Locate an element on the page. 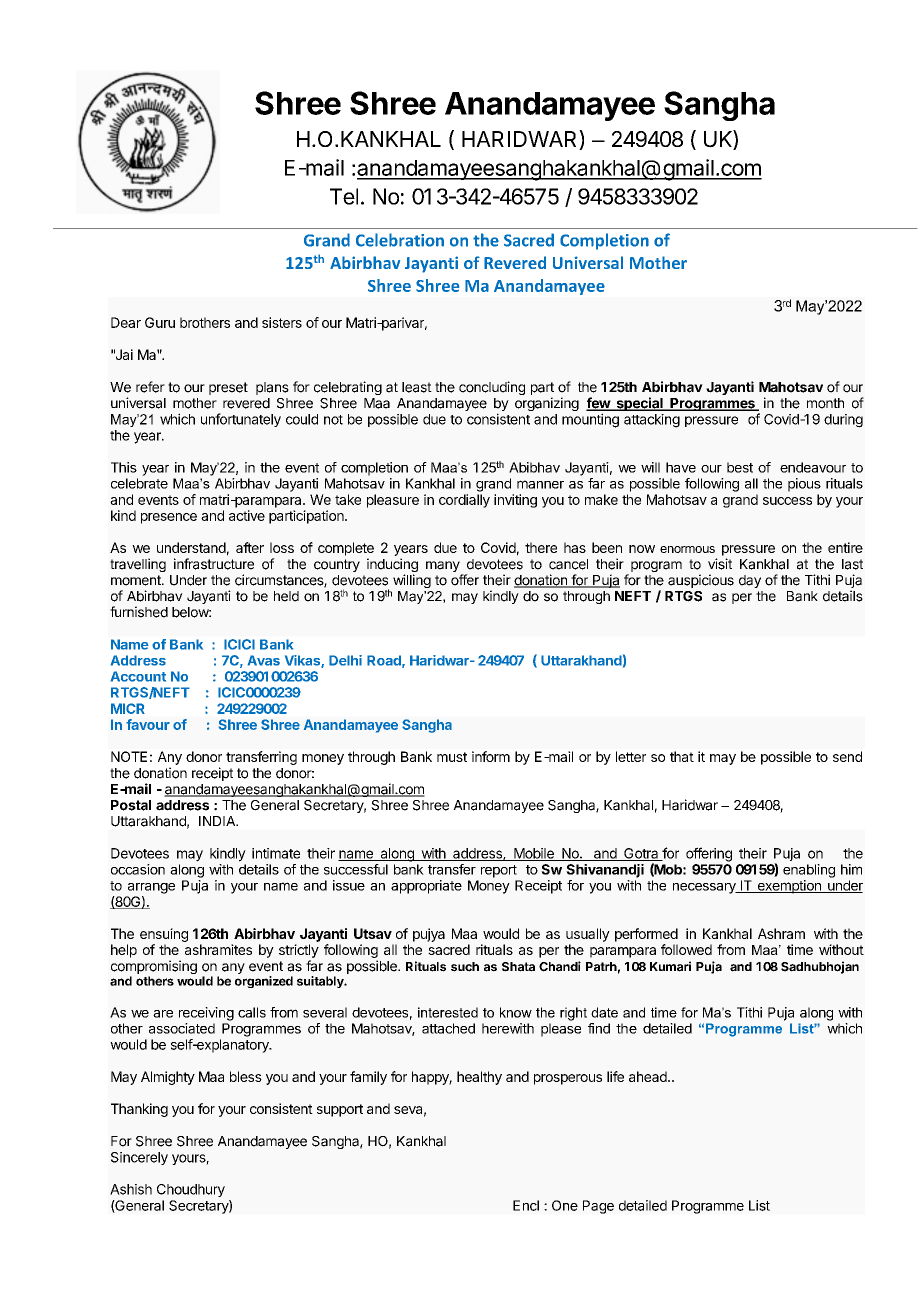 The image size is (924, 1308). manner is located at coordinates (540, 484).
